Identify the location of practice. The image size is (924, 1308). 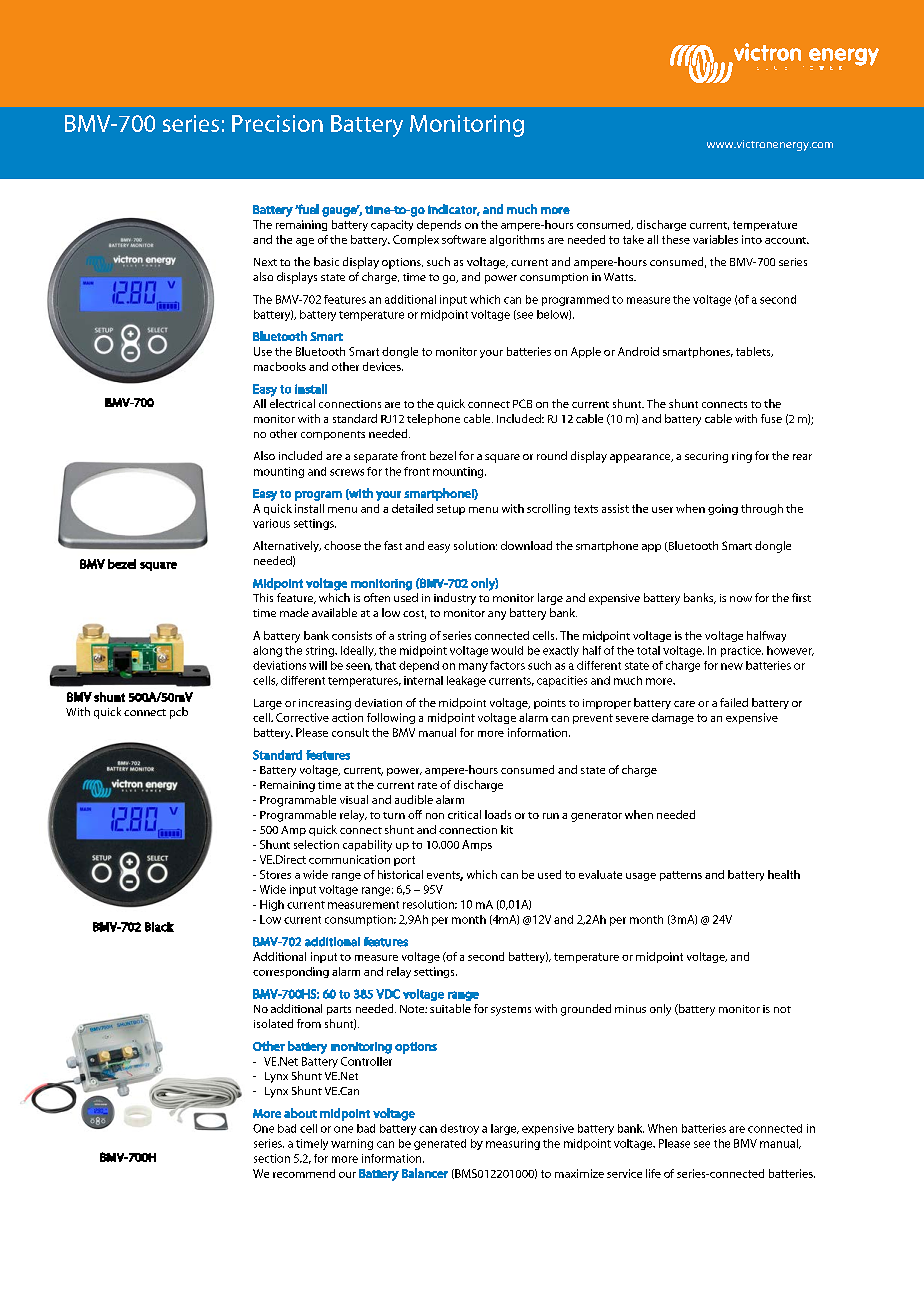
(742, 651).
